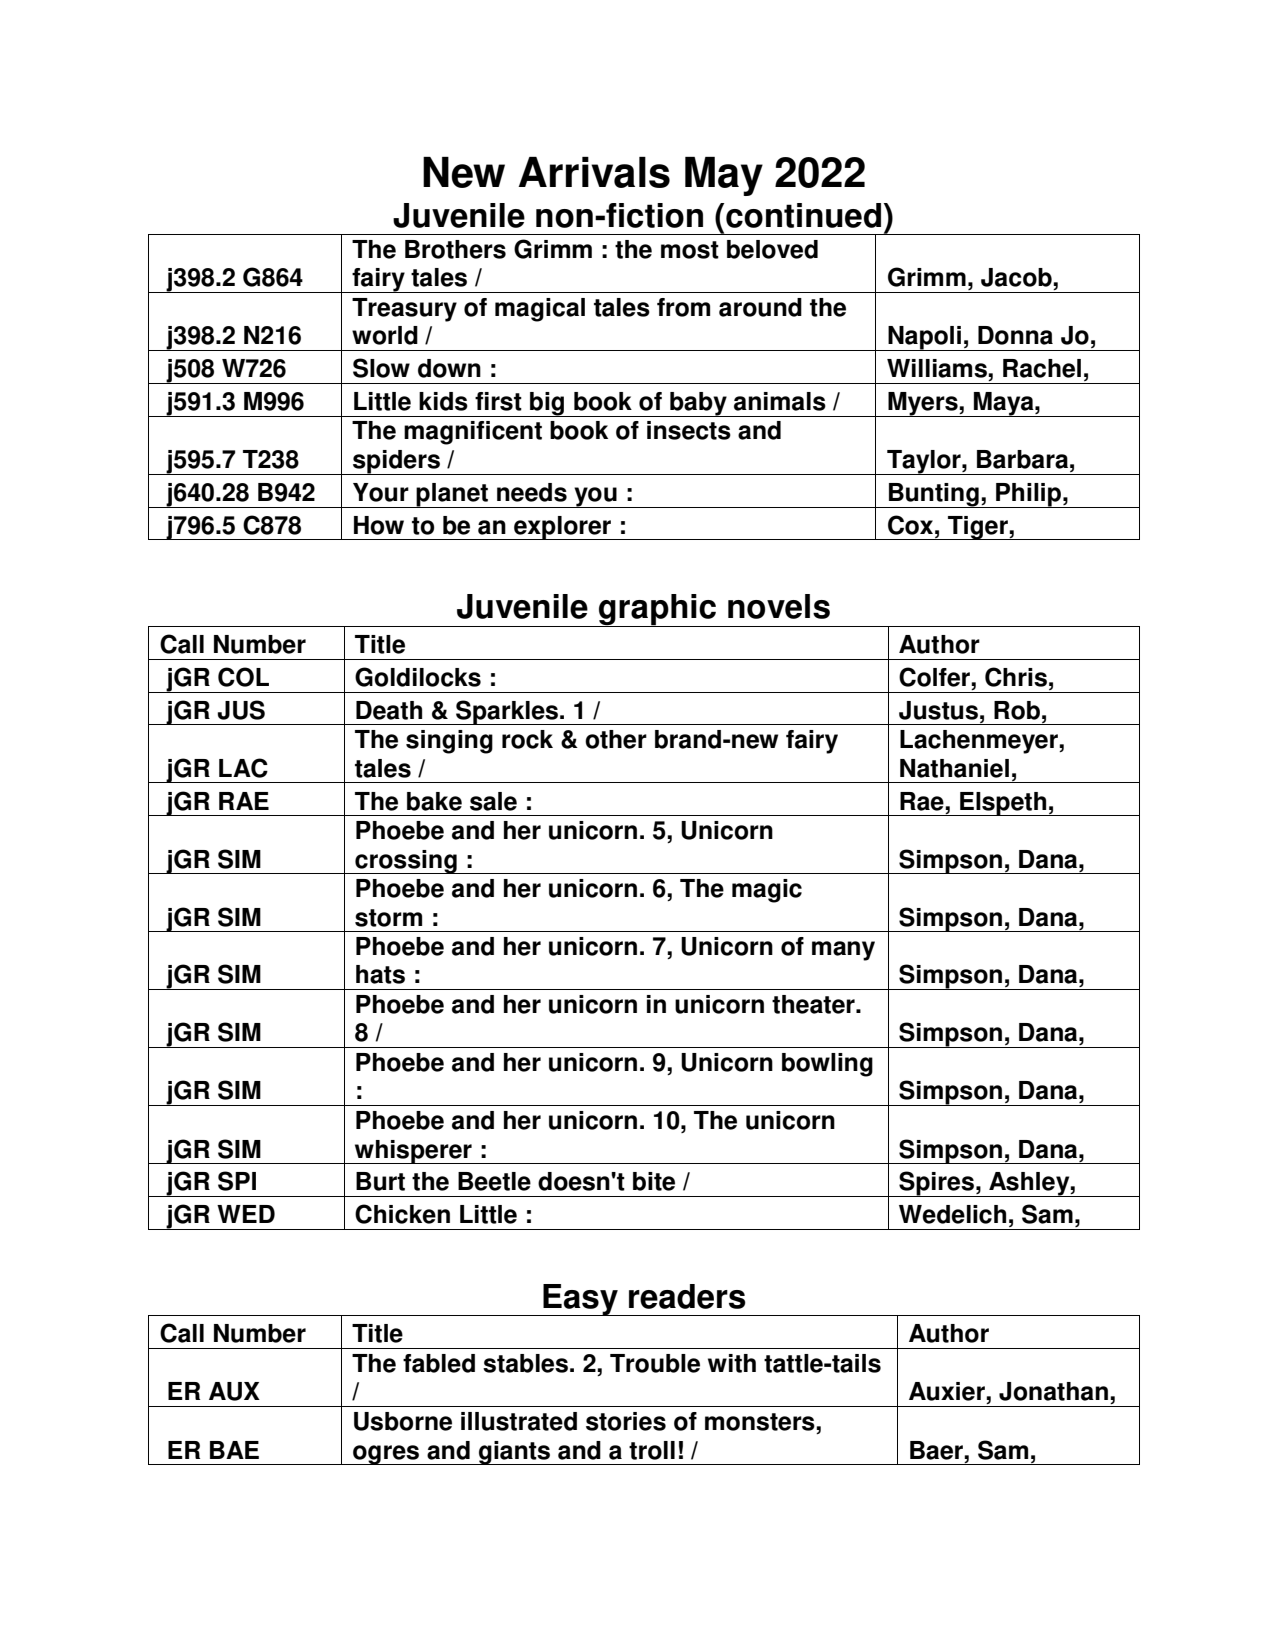  Describe the element at coordinates (1053, 1391) in the screenshot. I see `Jonathan` at that location.
